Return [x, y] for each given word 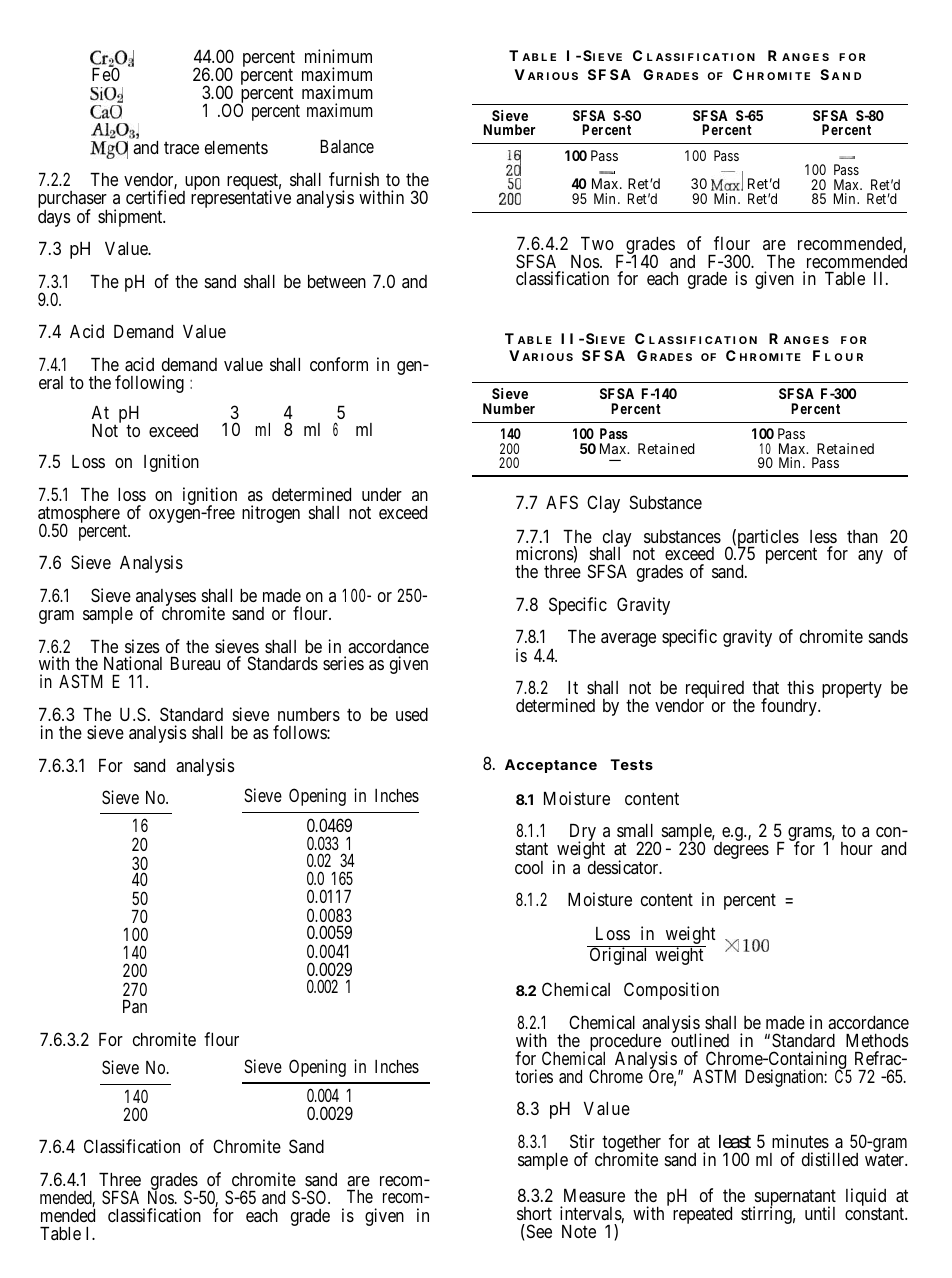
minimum [338, 56]
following [149, 384]
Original [618, 956]
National [133, 663]
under [382, 494]
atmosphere [79, 516]
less [823, 536]
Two [597, 243]
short [534, 1213]
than [862, 536]
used [412, 714]
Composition [671, 991]
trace [181, 148]
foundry [790, 707]
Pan [135, 1006]
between [337, 281]
